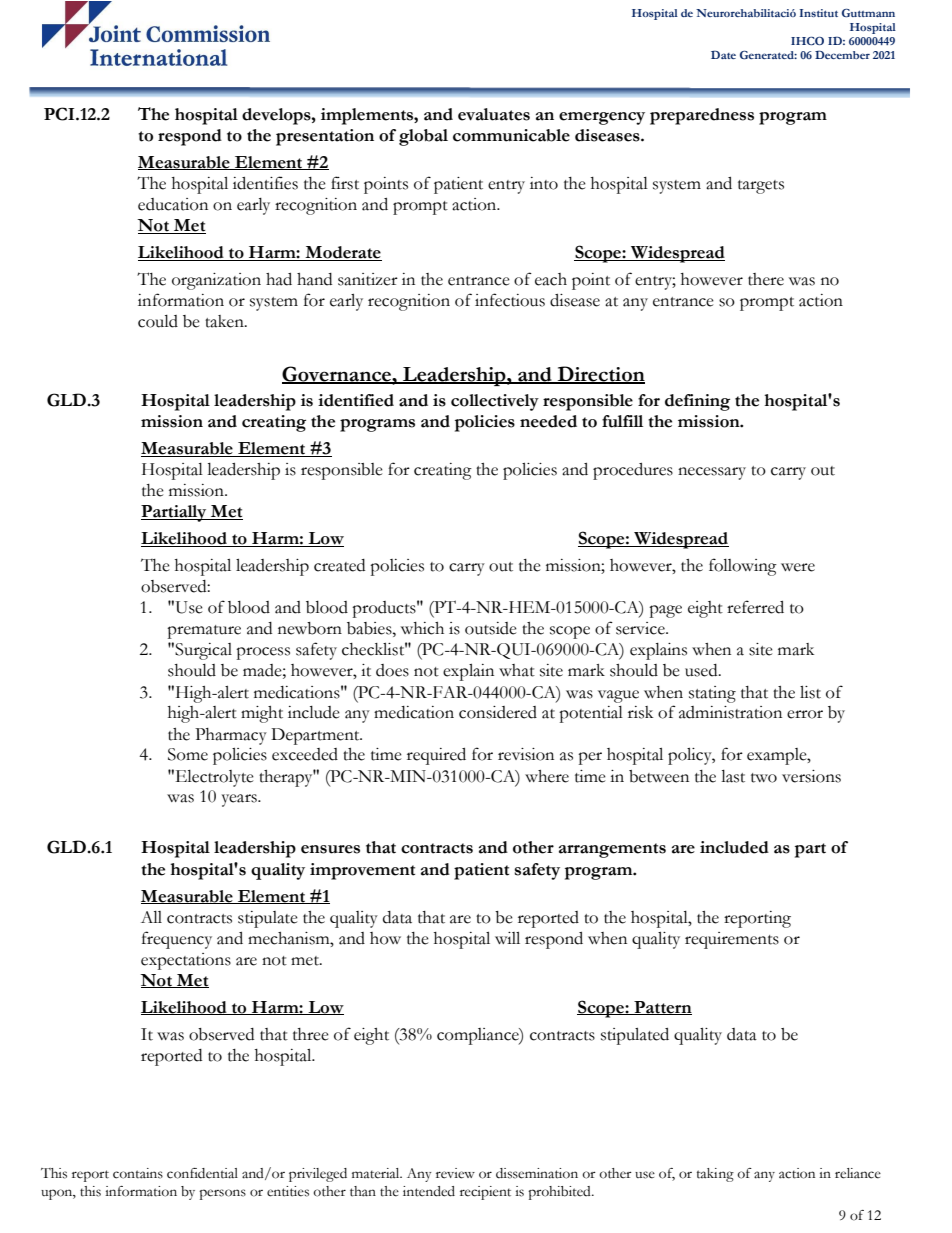  I want to click on years, so click(240, 800).
